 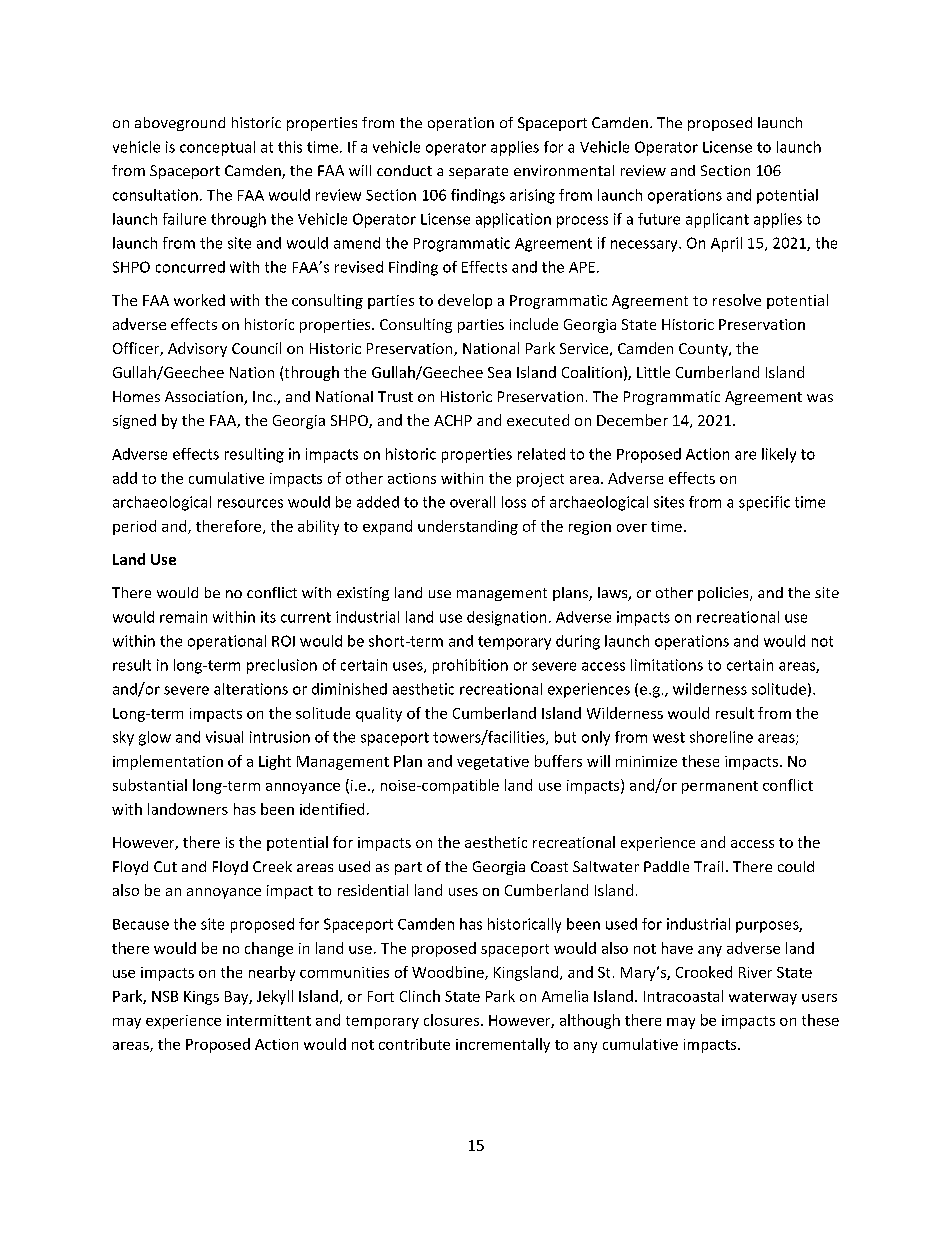 I want to click on Little, so click(x=653, y=372).
